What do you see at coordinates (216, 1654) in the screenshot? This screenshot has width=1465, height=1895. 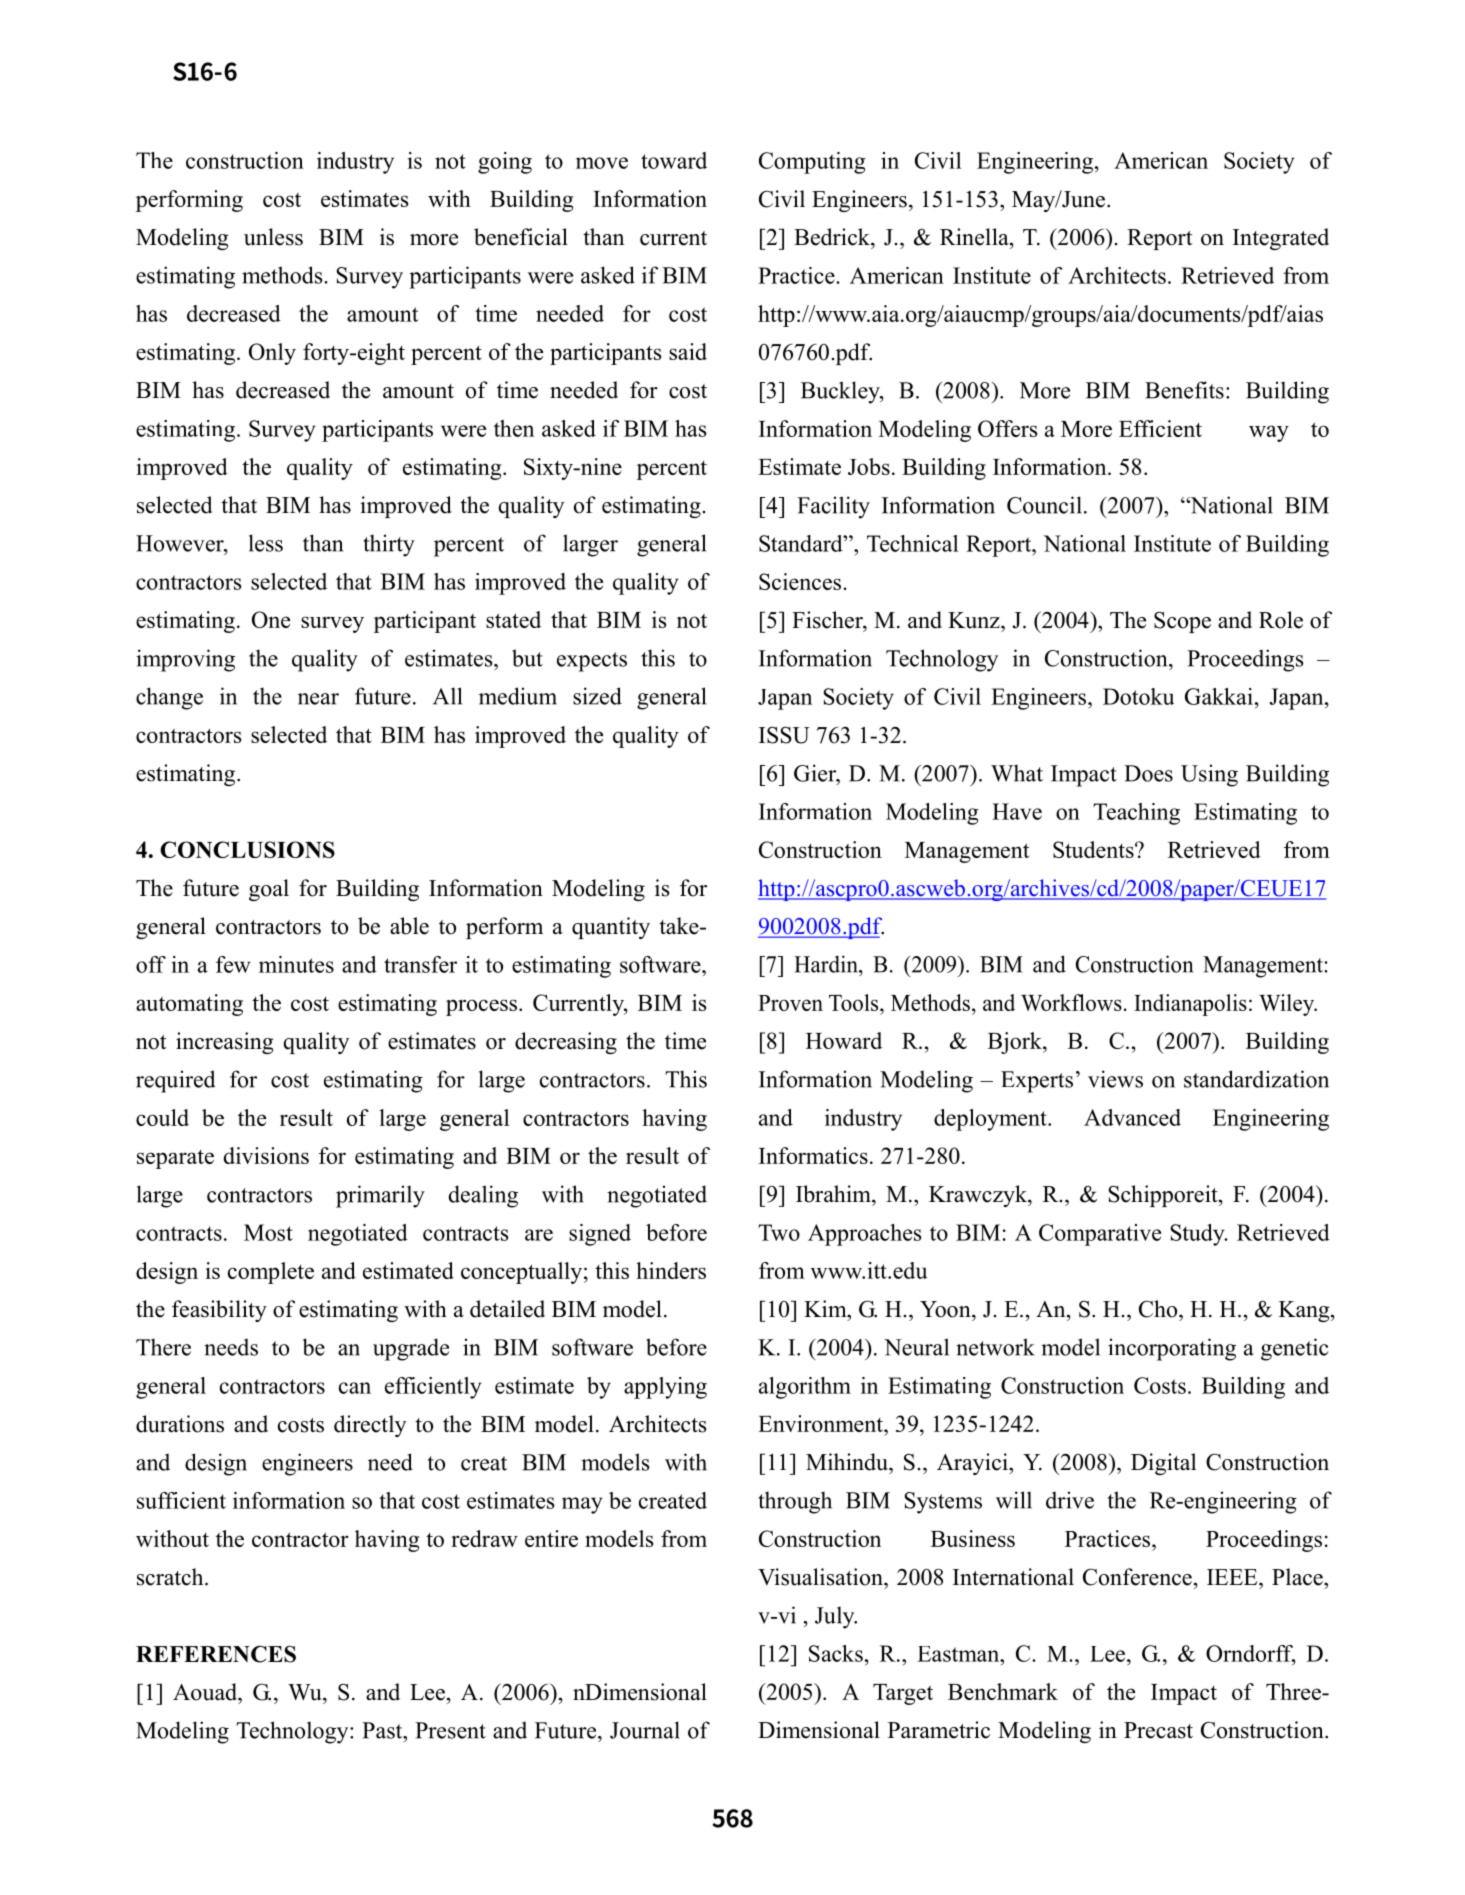 I see `REFERENCES` at bounding box center [216, 1654].
